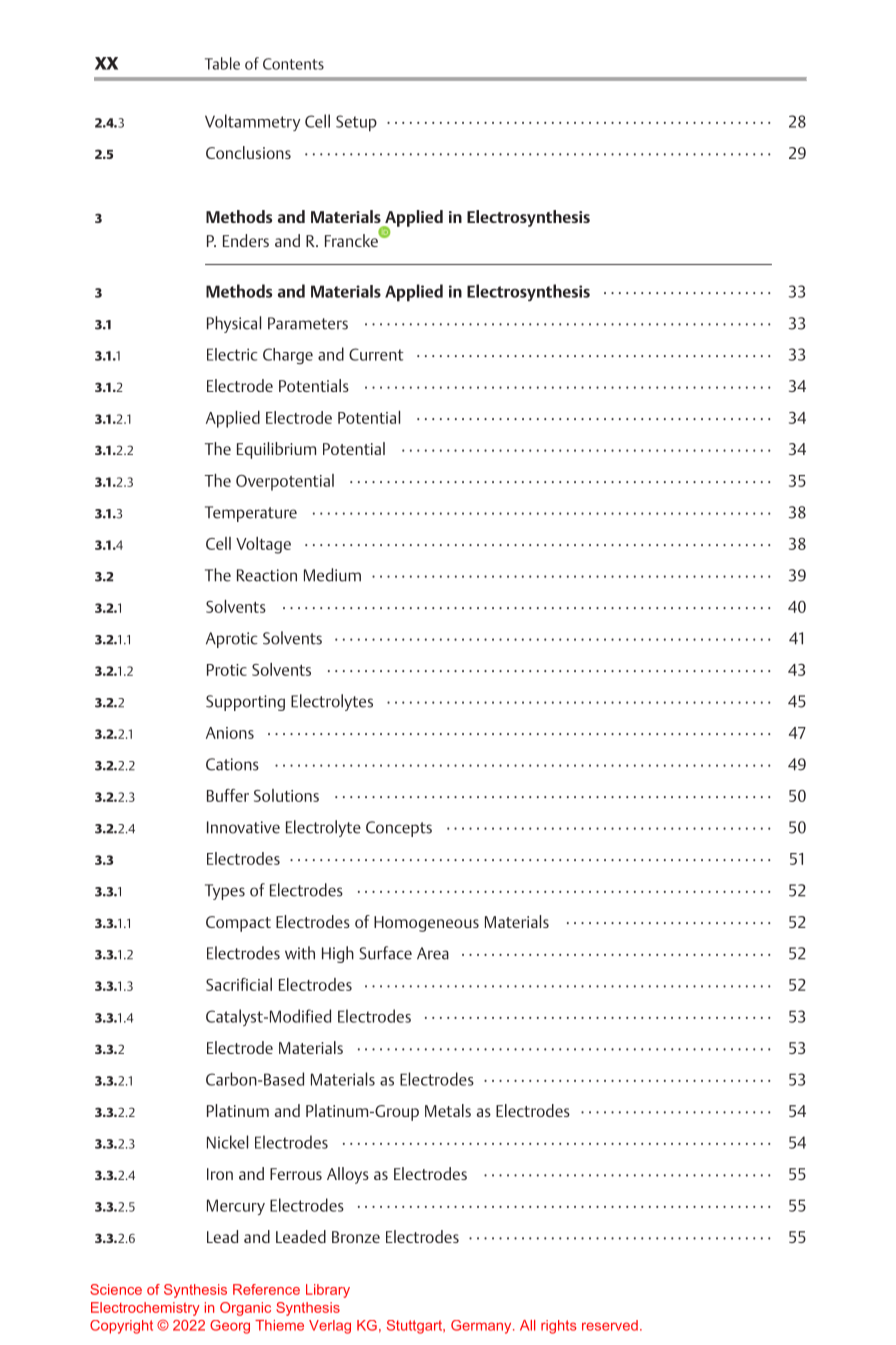 The width and height of the screenshot is (896, 1345). Describe the element at coordinates (426, 924) in the screenshot. I see `Homogeneous` at that location.
